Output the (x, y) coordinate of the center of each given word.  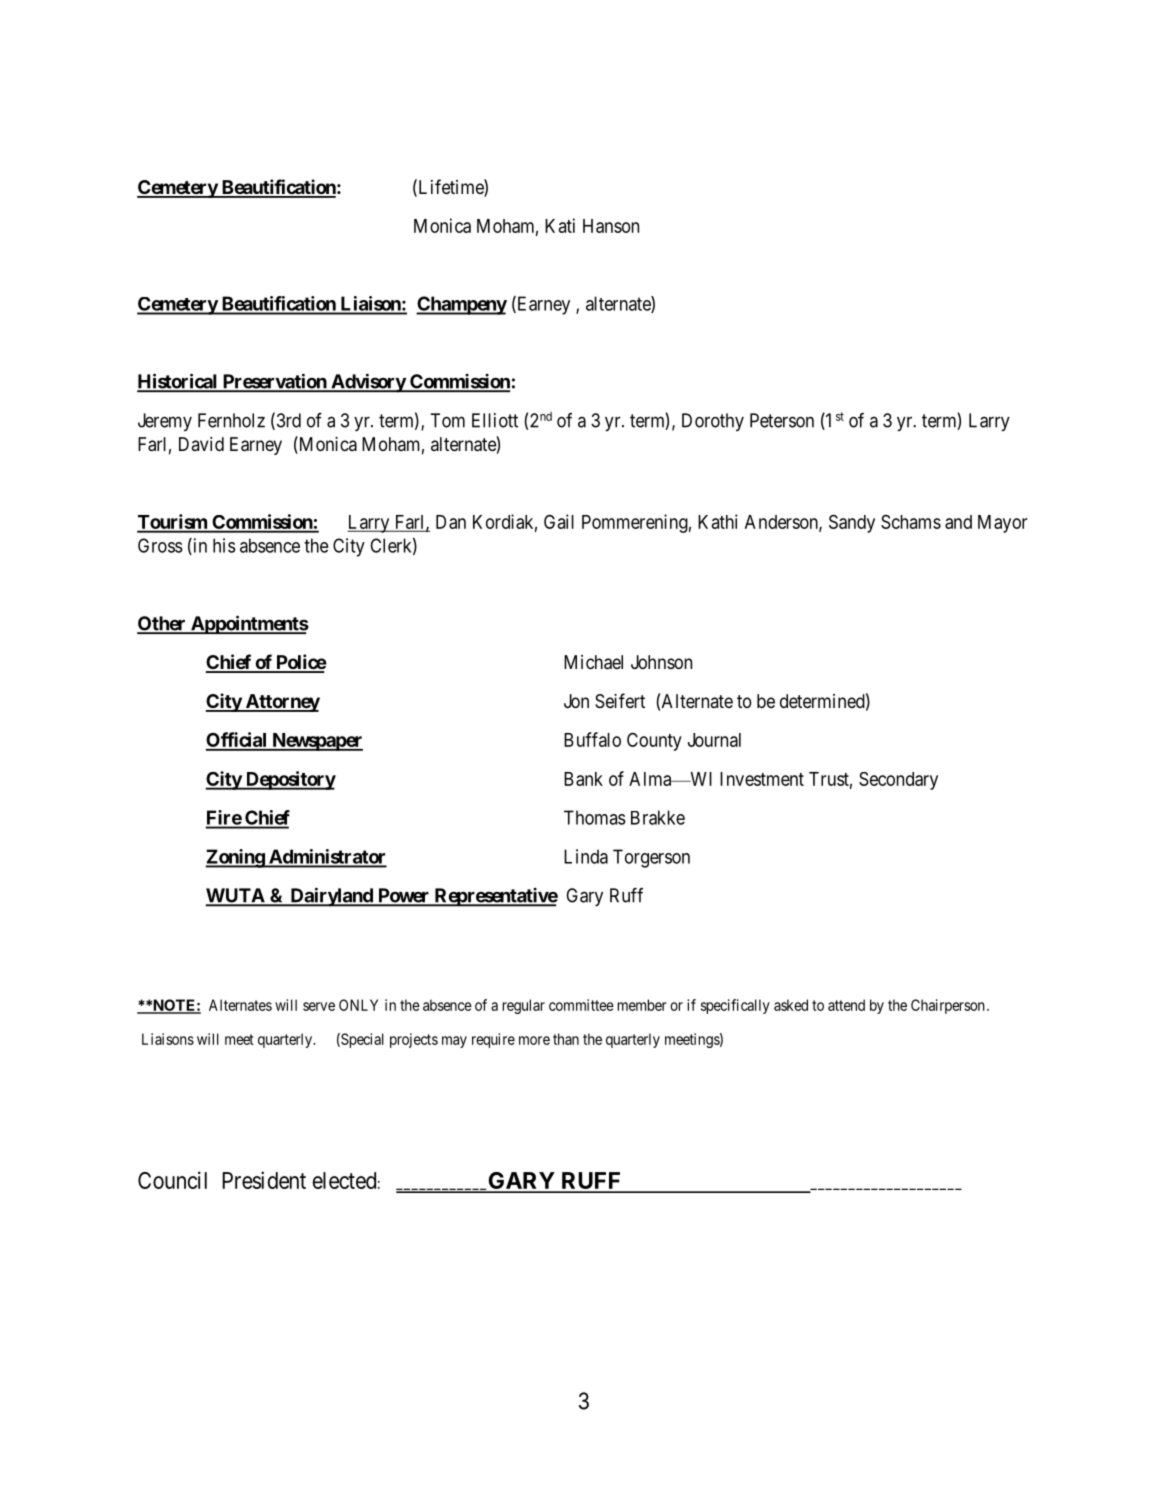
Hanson (611, 226)
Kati (560, 225)
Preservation (274, 382)
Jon (576, 701)
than (566, 1039)
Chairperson (948, 1006)
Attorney (281, 703)
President (264, 1180)
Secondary (898, 781)
